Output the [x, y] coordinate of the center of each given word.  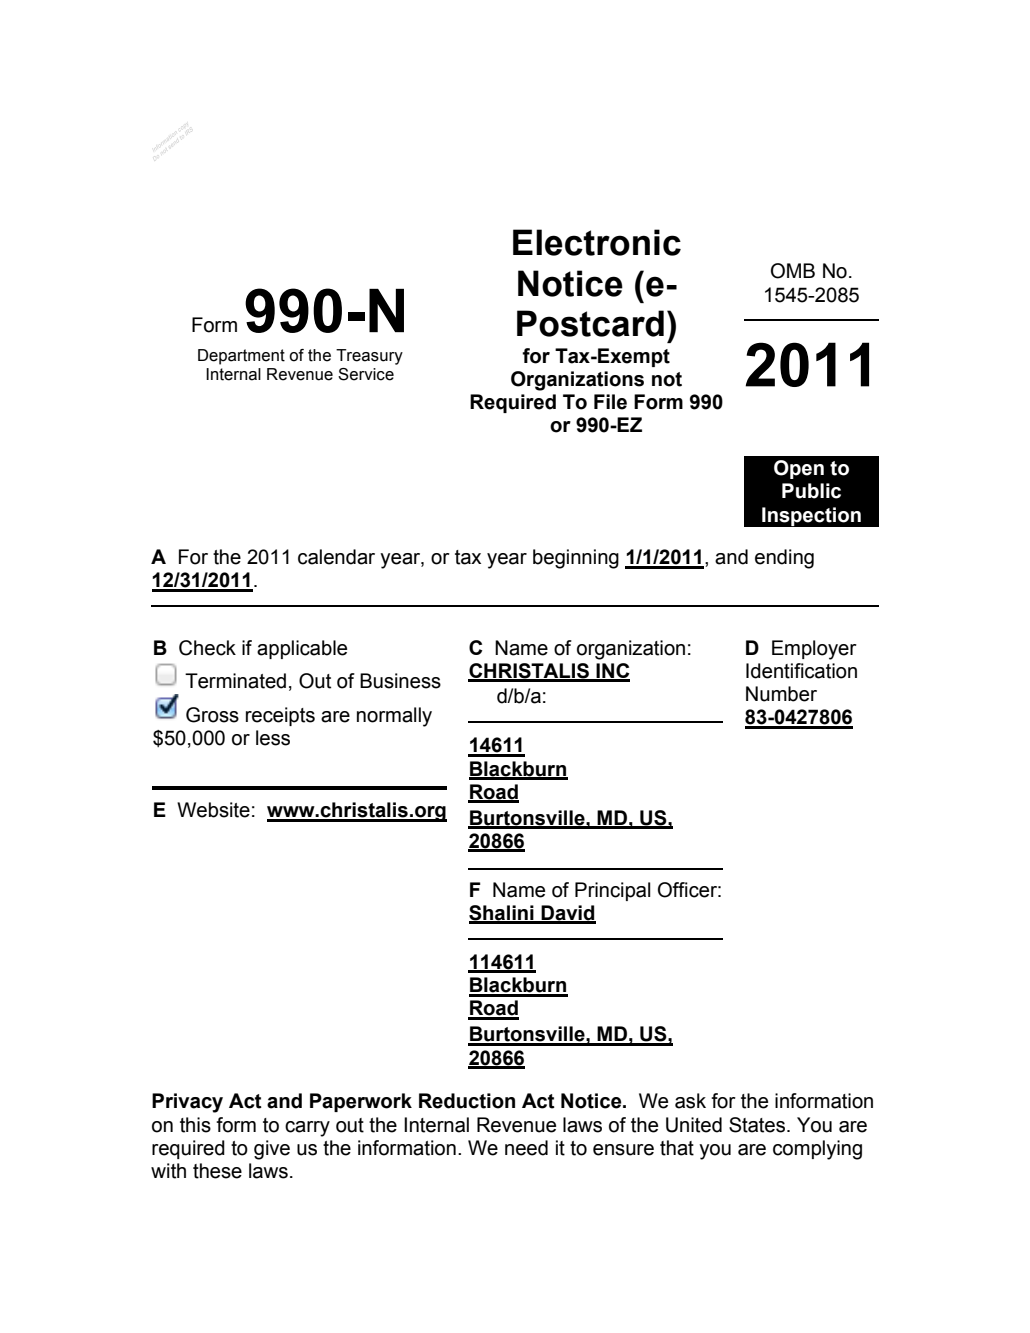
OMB [793, 271]
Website [213, 810]
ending [784, 559]
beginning [576, 559]
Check [207, 648]
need [526, 1148]
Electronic [597, 242]
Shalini [502, 914]
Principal [612, 891]
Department [241, 357]
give [272, 1150]
